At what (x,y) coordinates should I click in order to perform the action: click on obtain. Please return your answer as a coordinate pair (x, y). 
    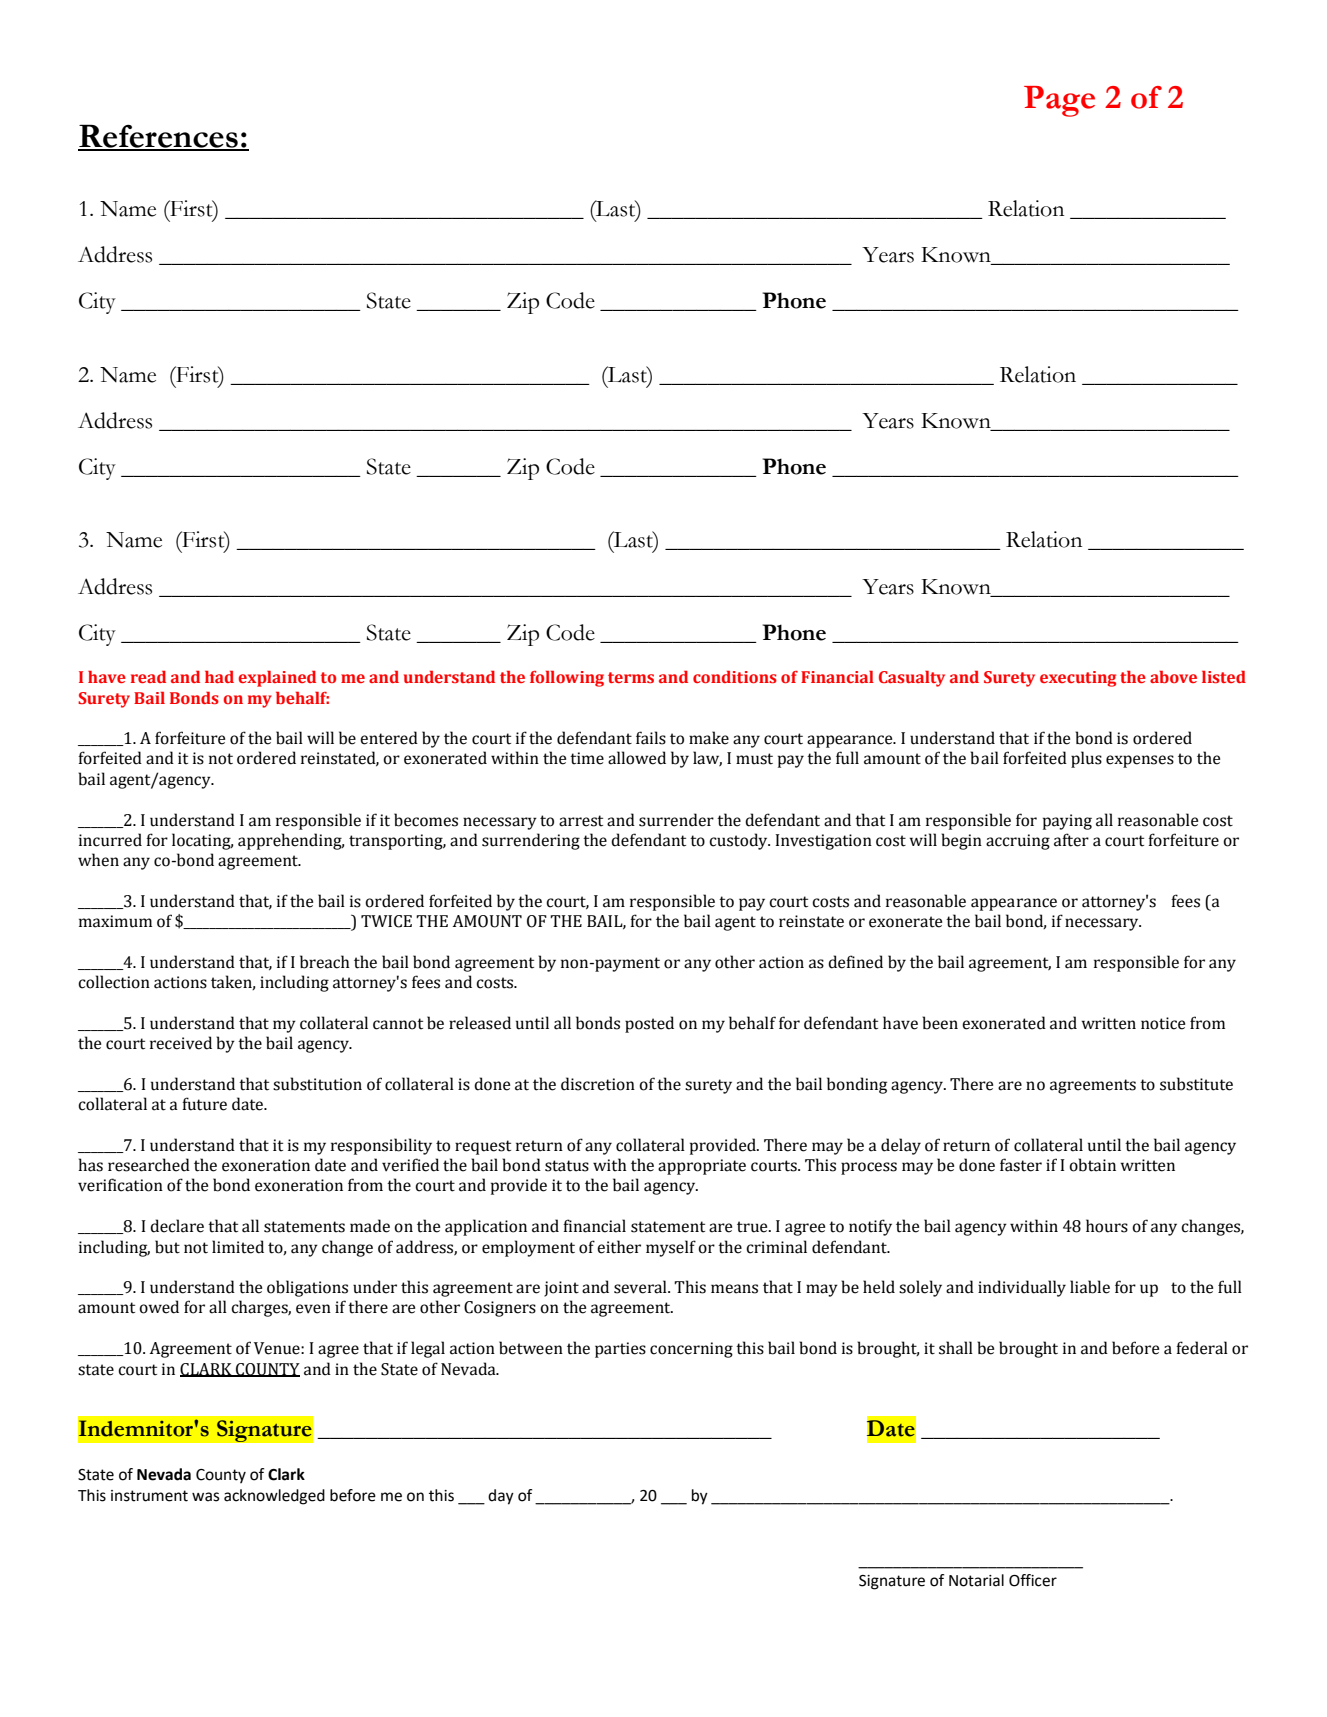
    Looking at the image, I should click on (1092, 1165).
